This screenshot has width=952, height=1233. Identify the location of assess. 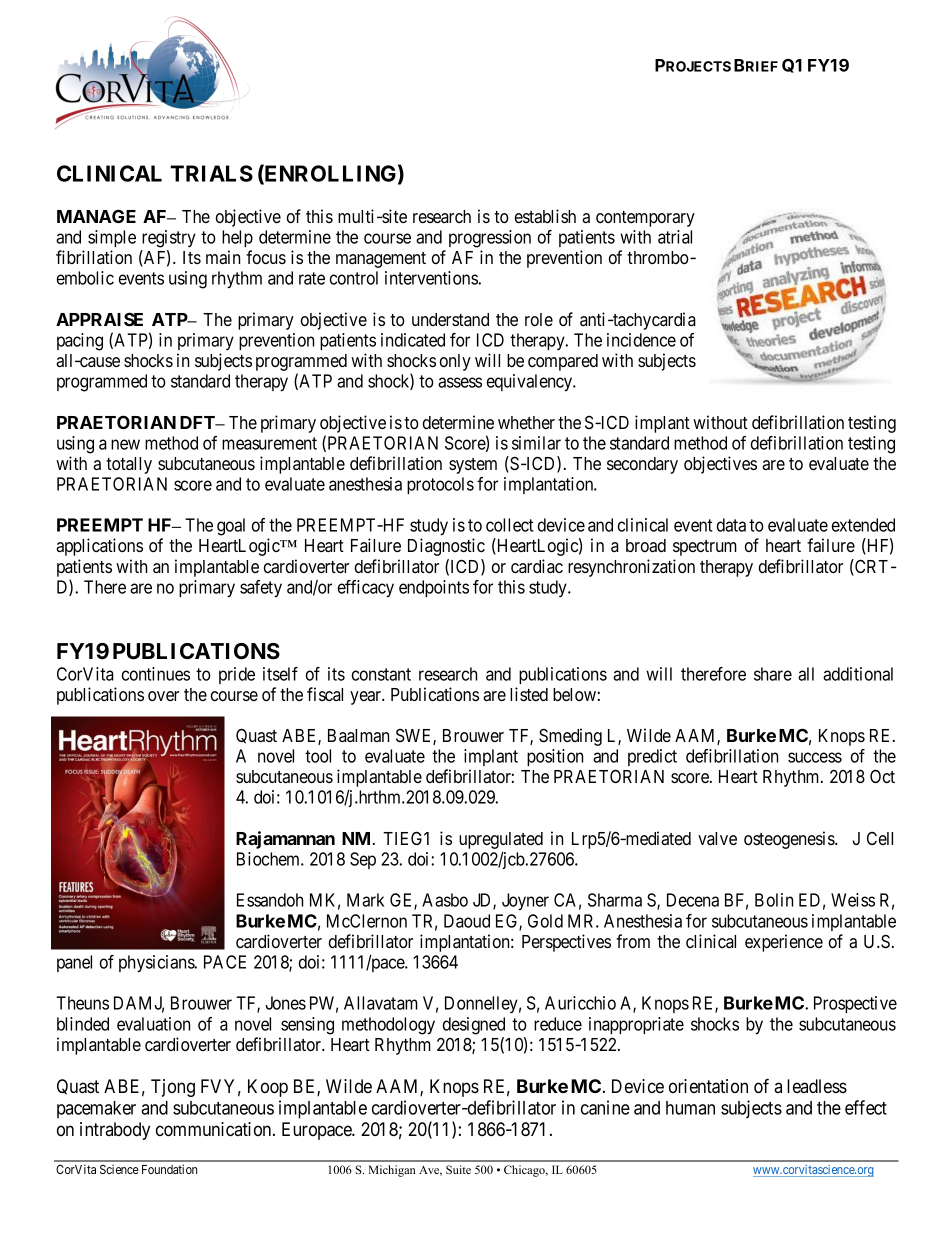
(460, 382).
